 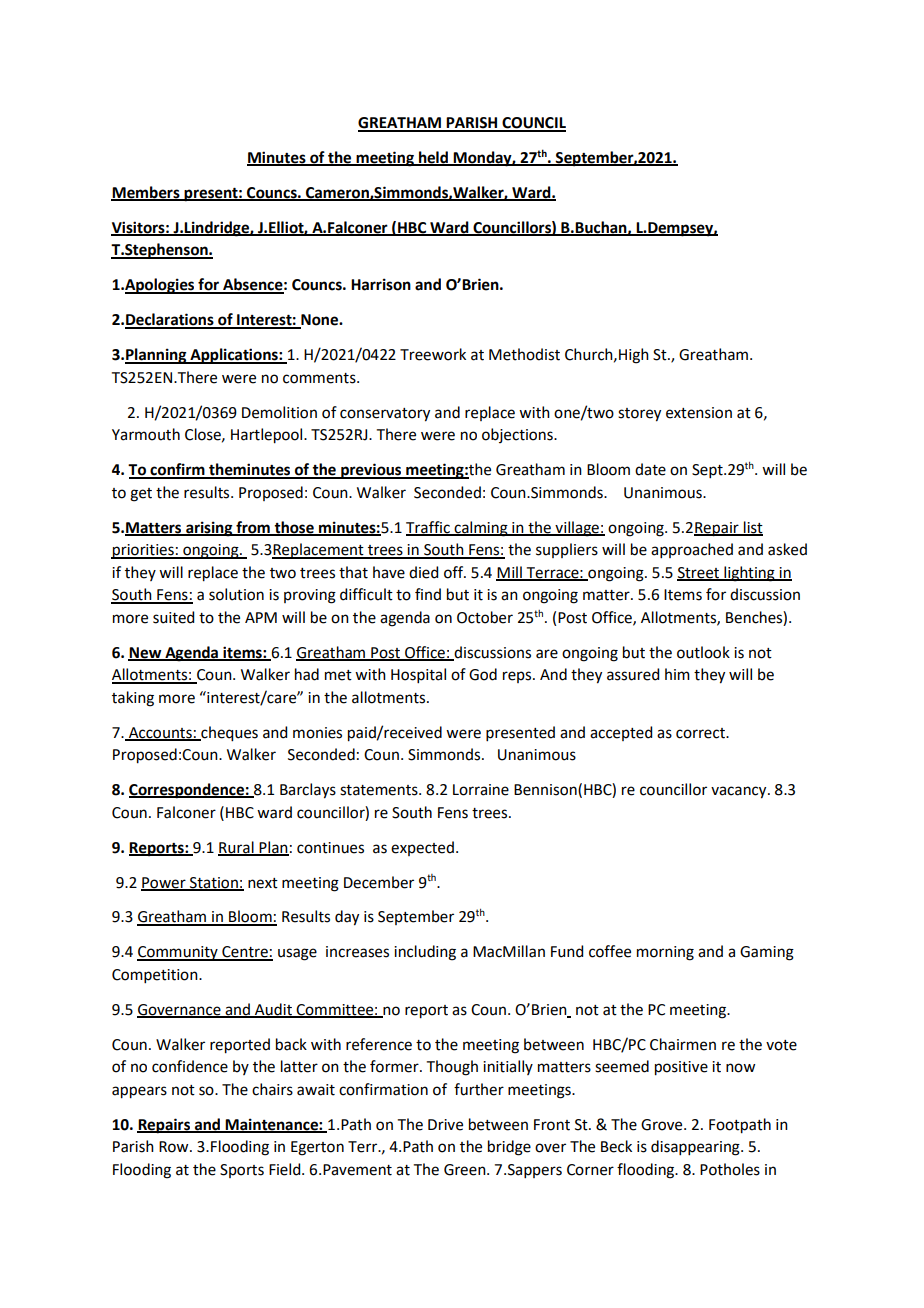 I want to click on morning, so click(x=665, y=953).
